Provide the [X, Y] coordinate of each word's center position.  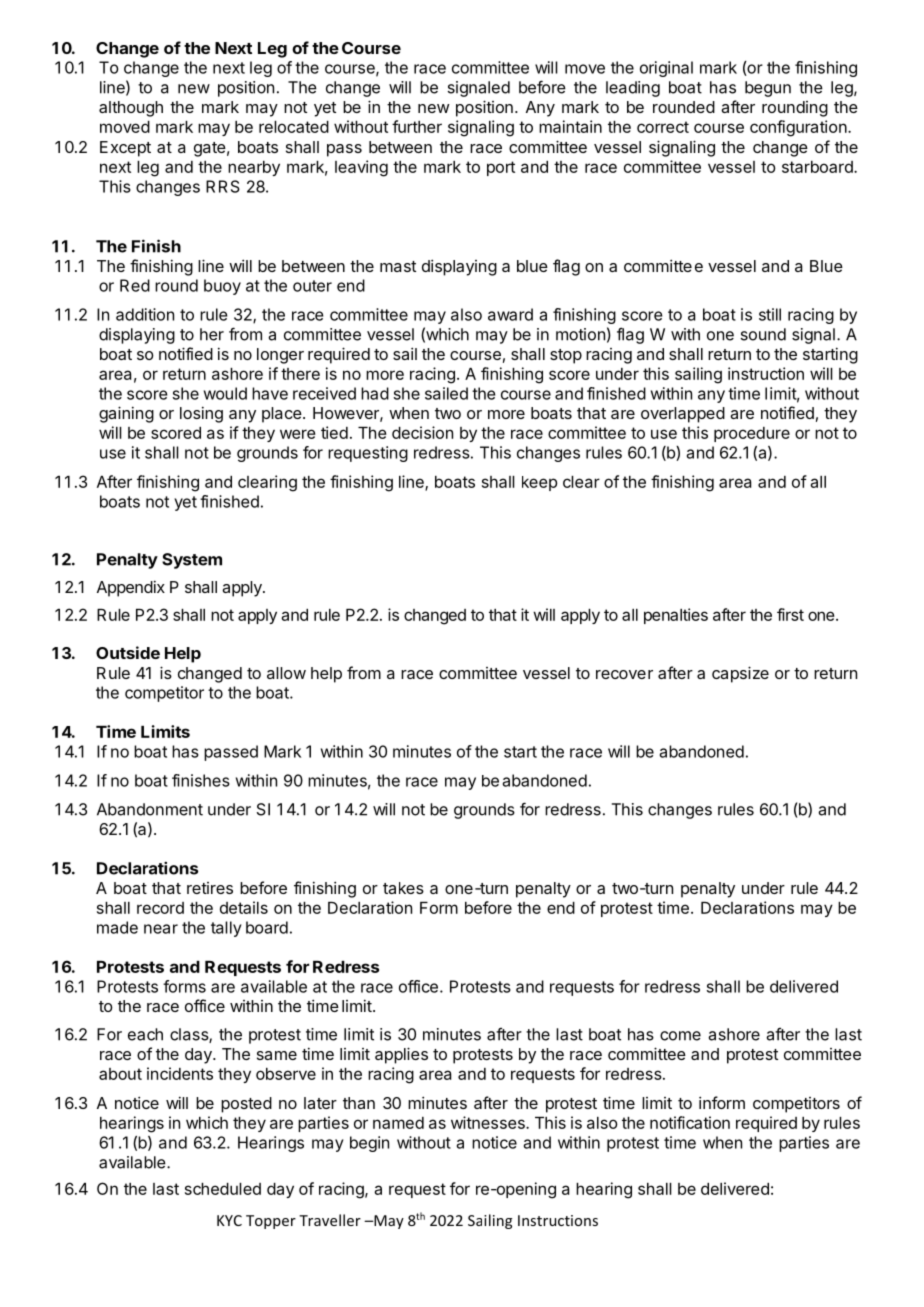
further [417, 126]
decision [422, 432]
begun [768, 89]
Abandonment [150, 809]
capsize [740, 674]
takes [403, 888]
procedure [752, 434]
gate [210, 149]
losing [201, 414]
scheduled [223, 1189]
